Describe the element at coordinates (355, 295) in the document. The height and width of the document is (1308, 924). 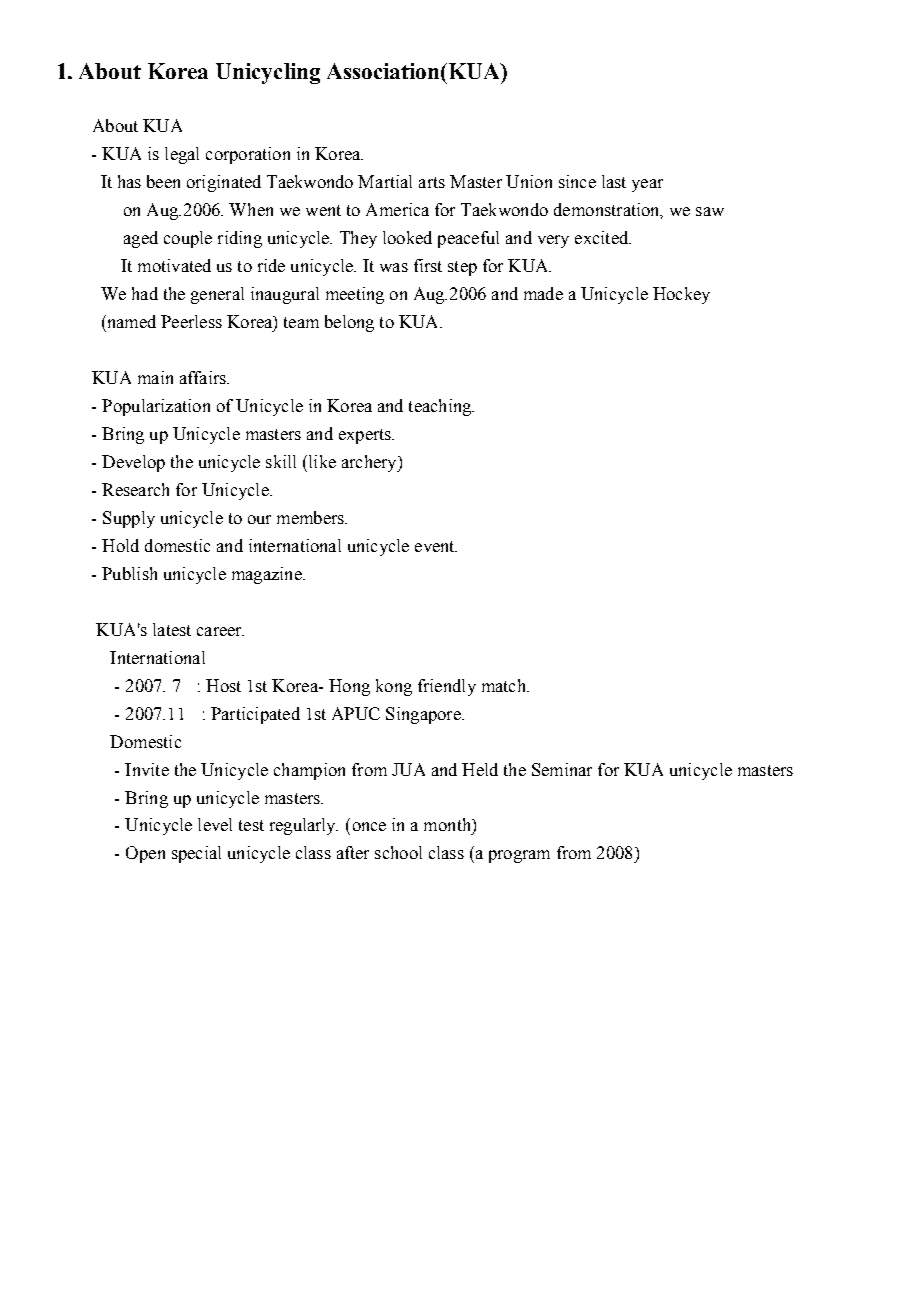
I see `meeting` at that location.
